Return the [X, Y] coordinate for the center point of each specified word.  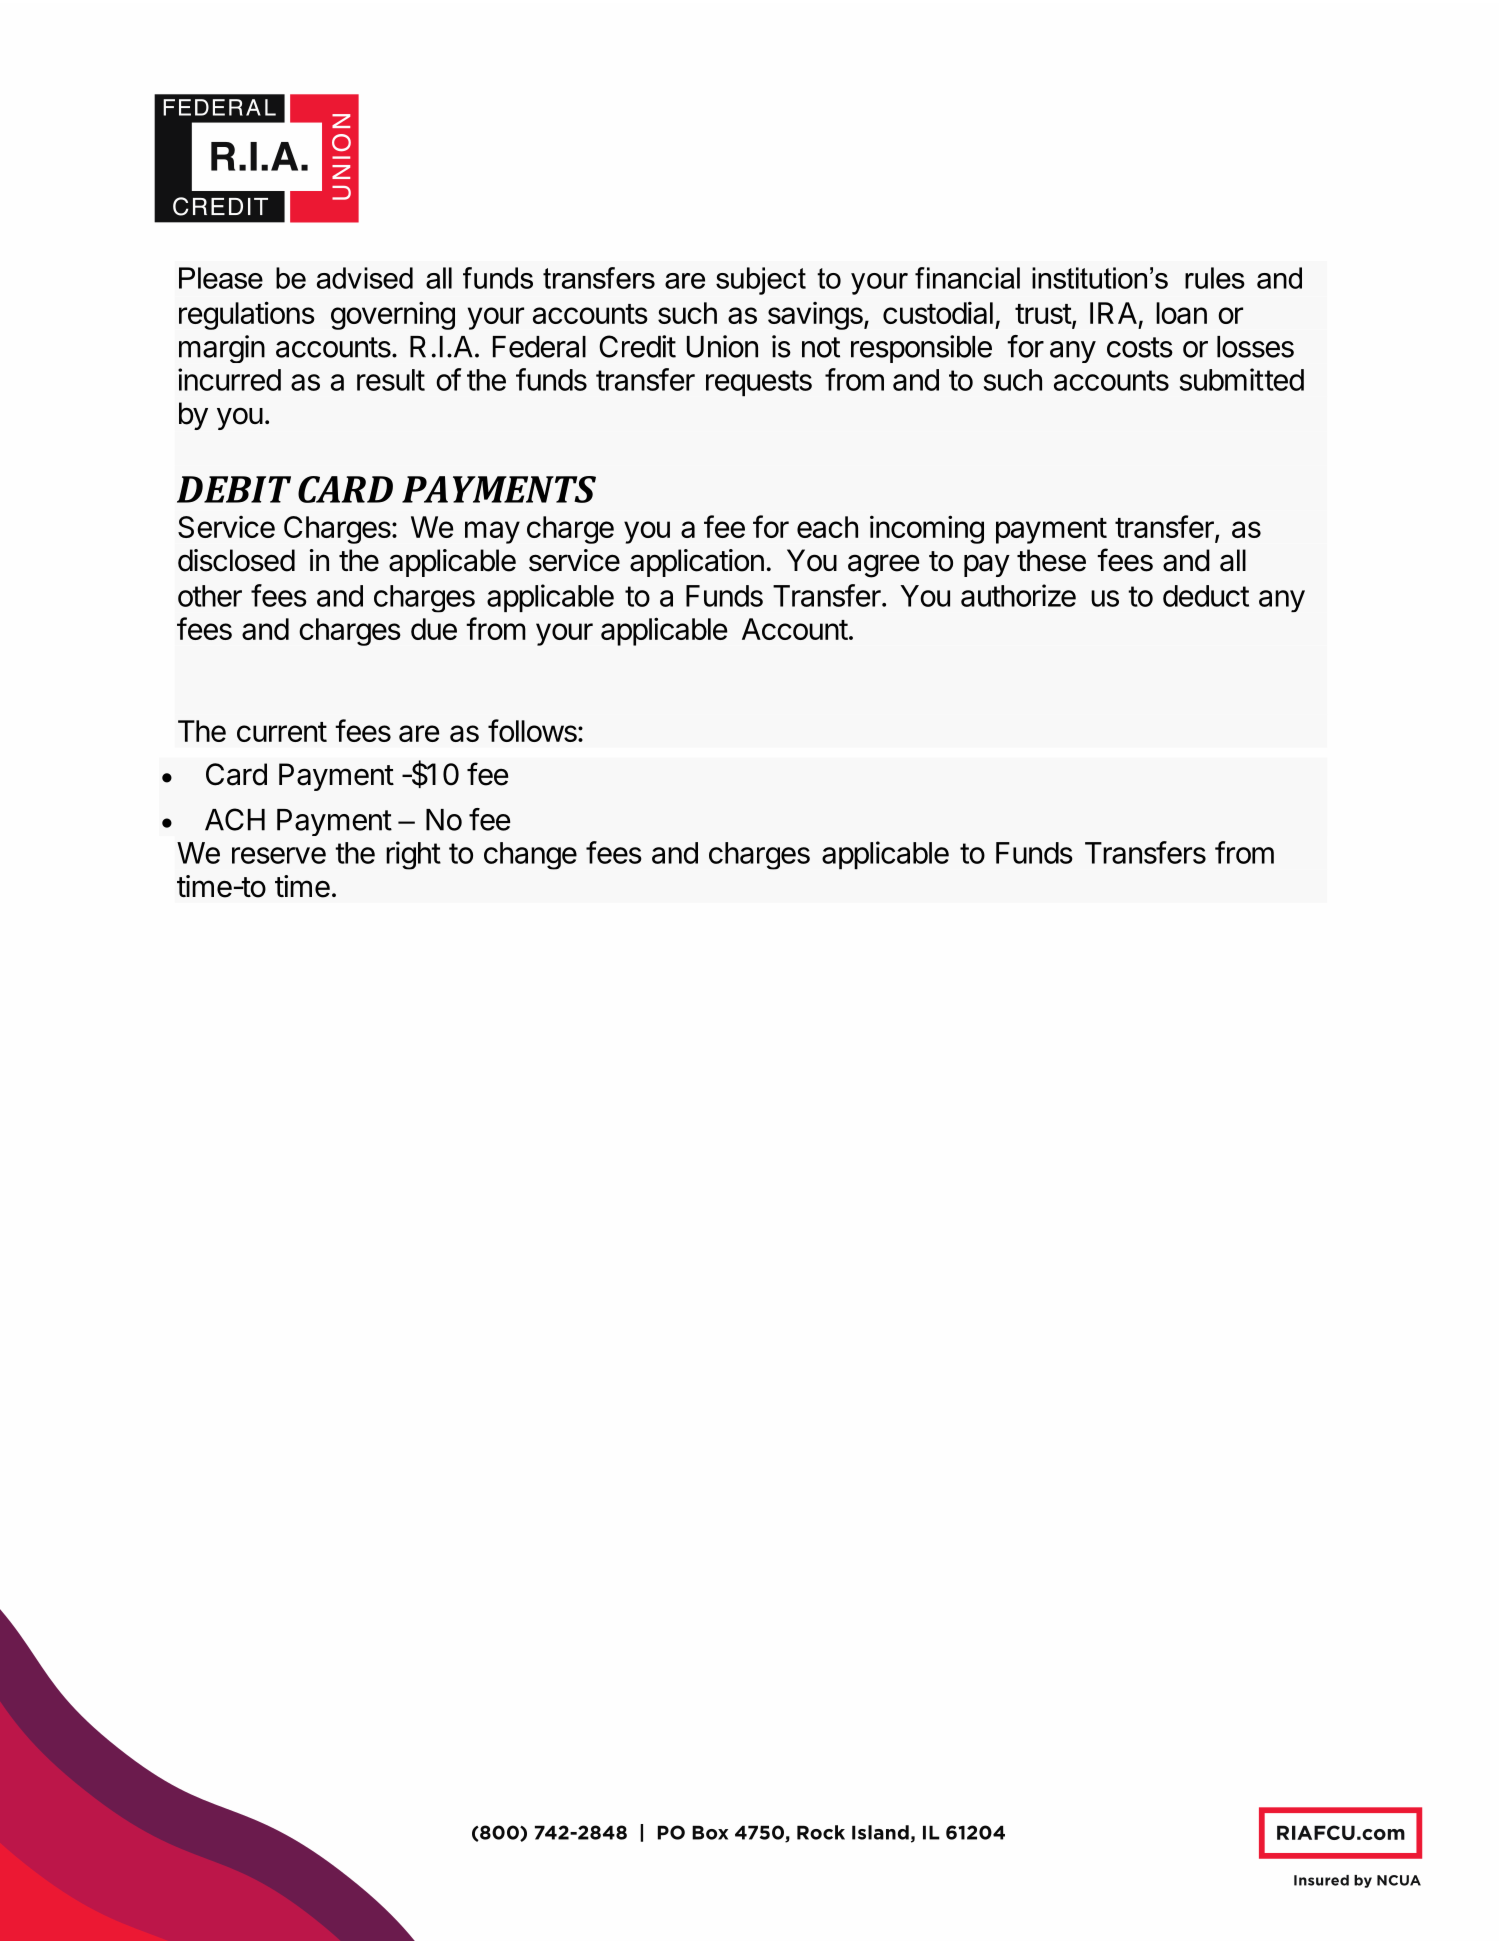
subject [761, 281]
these [1051, 560]
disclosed [236, 560]
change [530, 856]
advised [365, 278]
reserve [279, 855]
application [697, 563]
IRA [1113, 313]
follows [533, 730]
